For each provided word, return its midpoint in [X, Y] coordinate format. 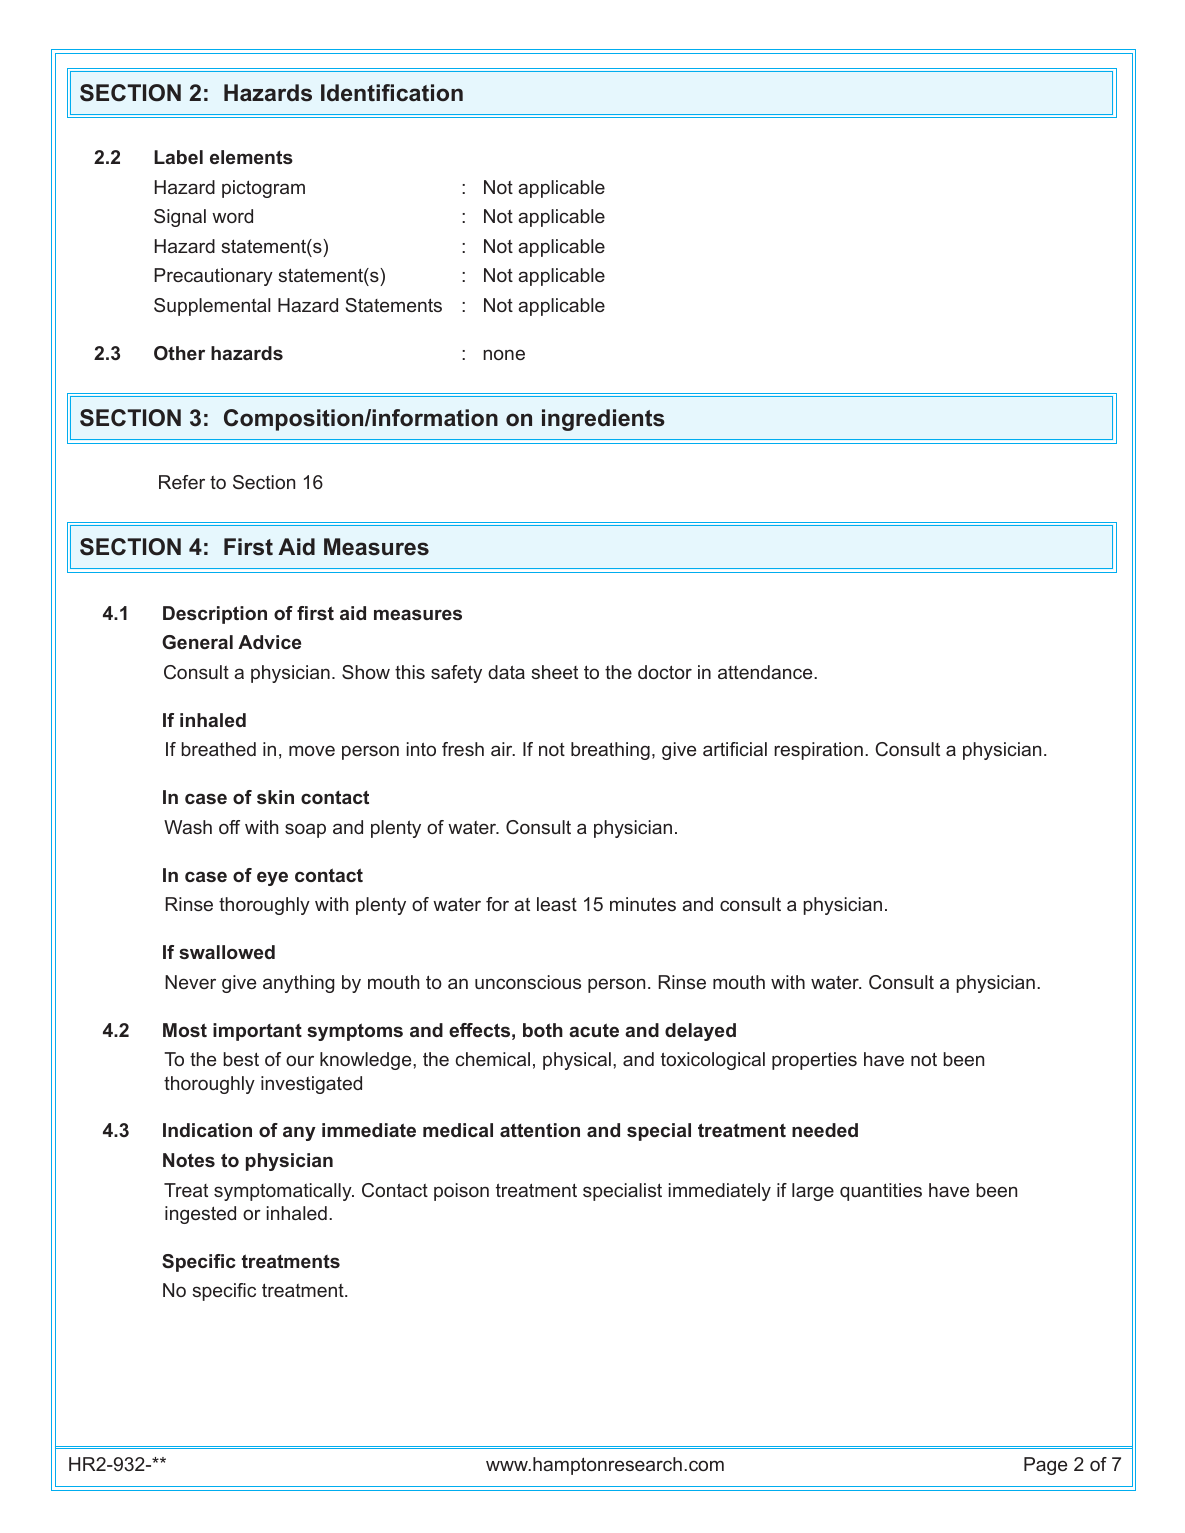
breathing [610, 751]
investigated [311, 1085]
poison [461, 1192]
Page [1045, 1466]
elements [251, 157]
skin [275, 797]
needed [825, 1130]
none [504, 354]
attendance [766, 672]
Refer [182, 482]
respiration [818, 751]
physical [577, 1061]
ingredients [603, 420]
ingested [200, 1215]
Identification [392, 93]
